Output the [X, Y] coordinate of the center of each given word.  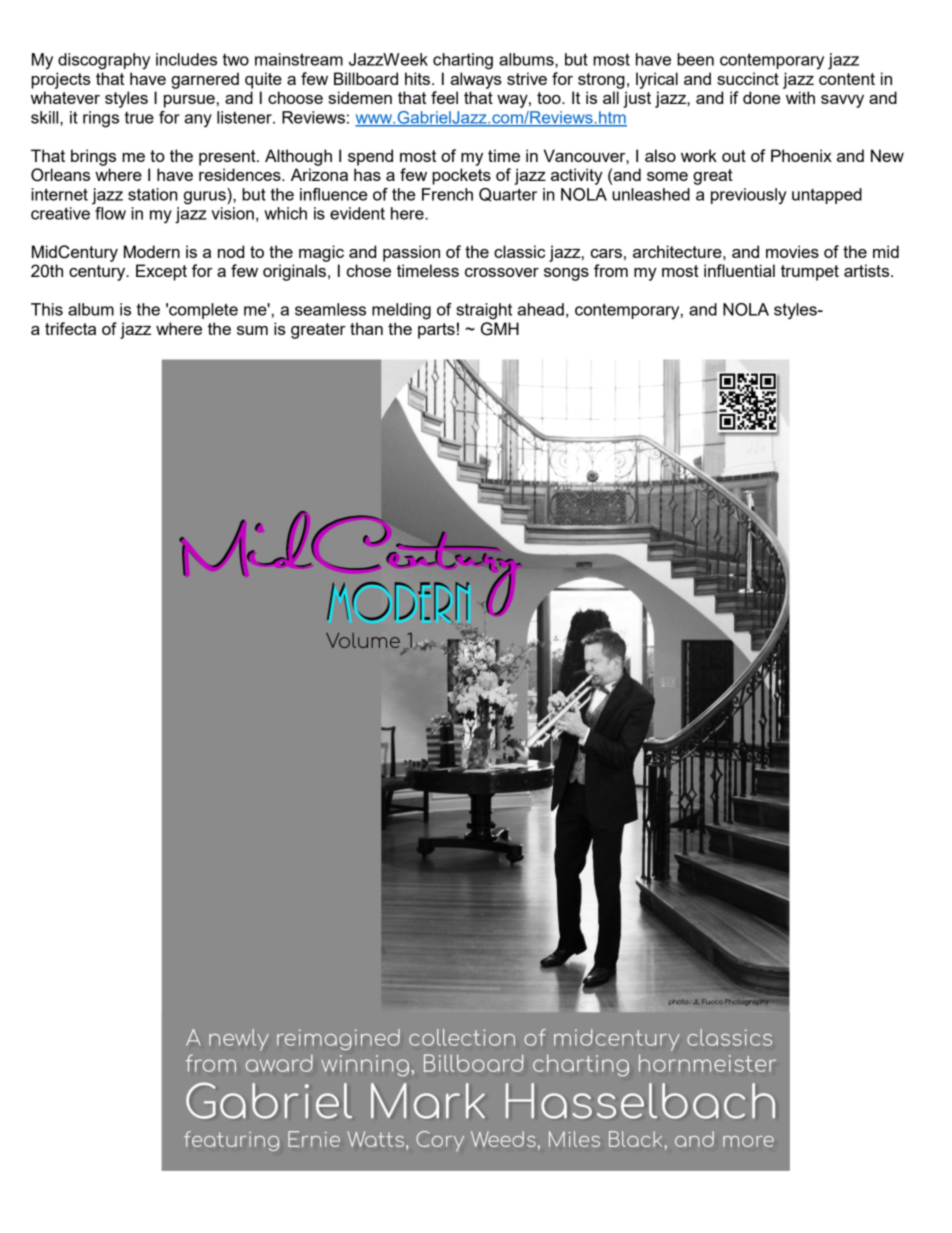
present [228, 158]
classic [519, 251]
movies [792, 251]
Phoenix [801, 155]
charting [463, 61]
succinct [748, 78]
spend [370, 157]
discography [104, 61]
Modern [152, 251]
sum [252, 330]
